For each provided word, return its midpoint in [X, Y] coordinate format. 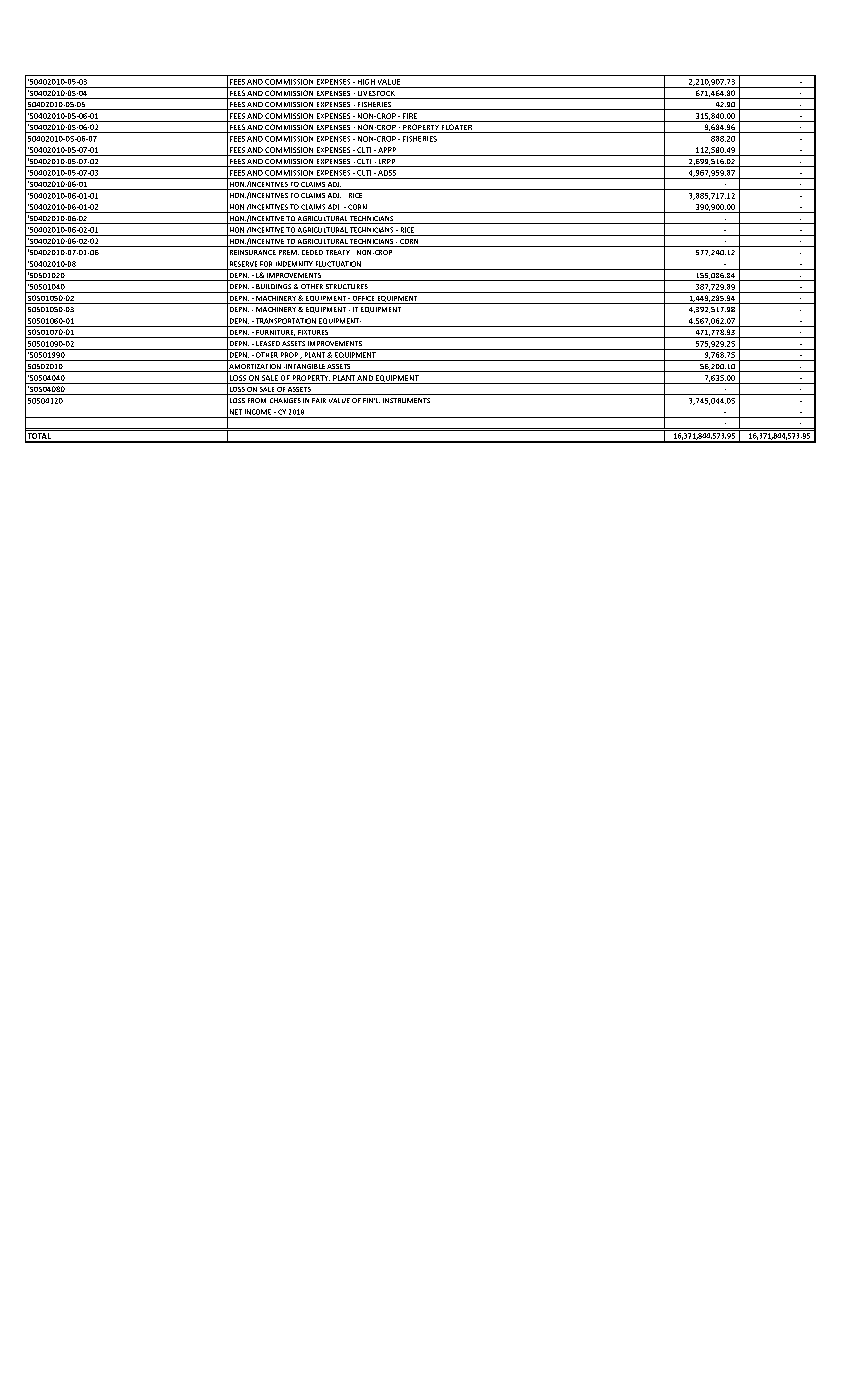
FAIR [319, 400]
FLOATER [457, 128]
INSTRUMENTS [406, 400]
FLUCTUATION [338, 264]
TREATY [338, 252]
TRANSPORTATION [284, 321]
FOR [266, 264]
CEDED [312, 252]
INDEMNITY [294, 264]
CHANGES [285, 400]
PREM [289, 252]
